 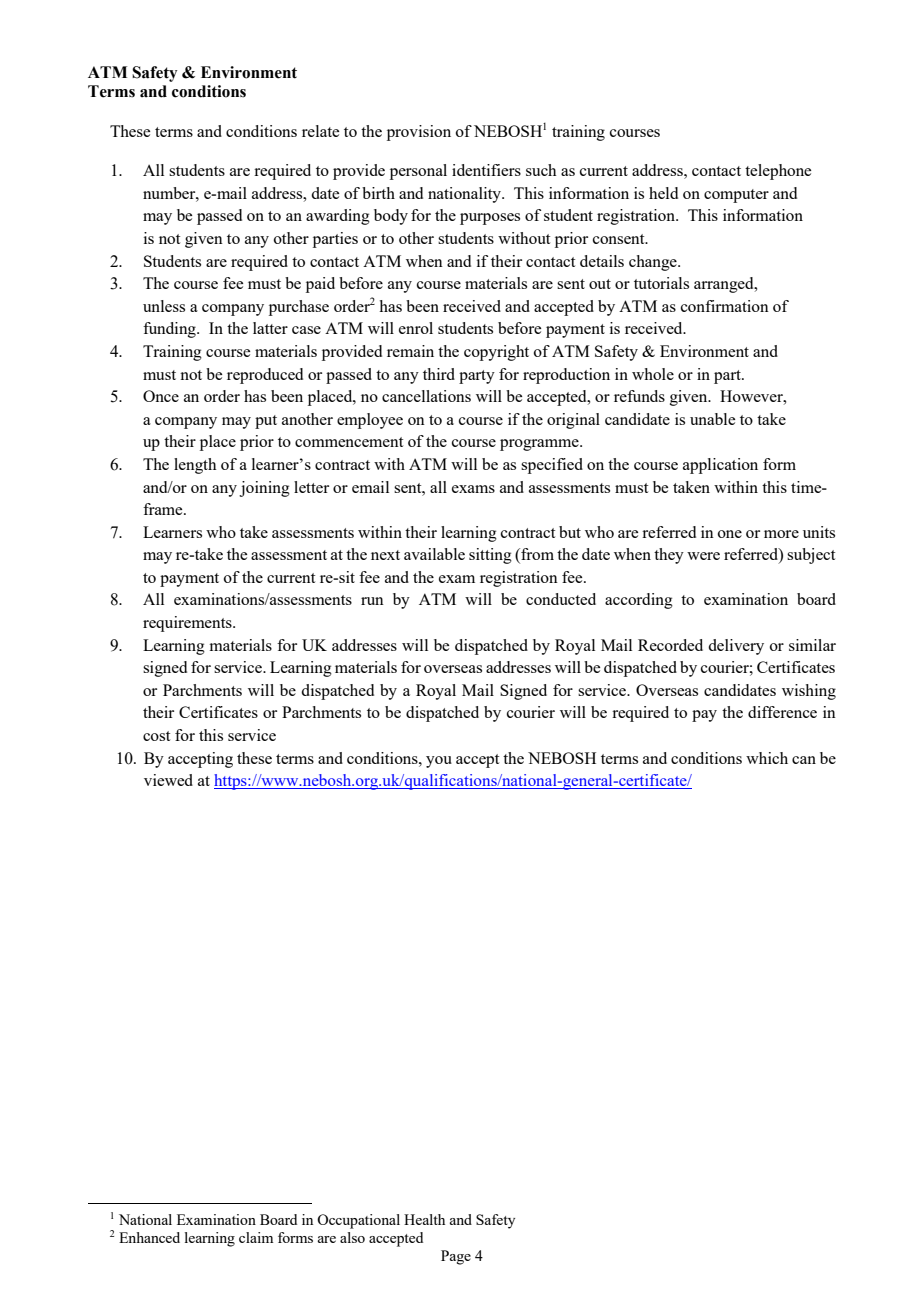 What do you see at coordinates (486, 170) in the screenshot?
I see `identifiers` at bounding box center [486, 170].
